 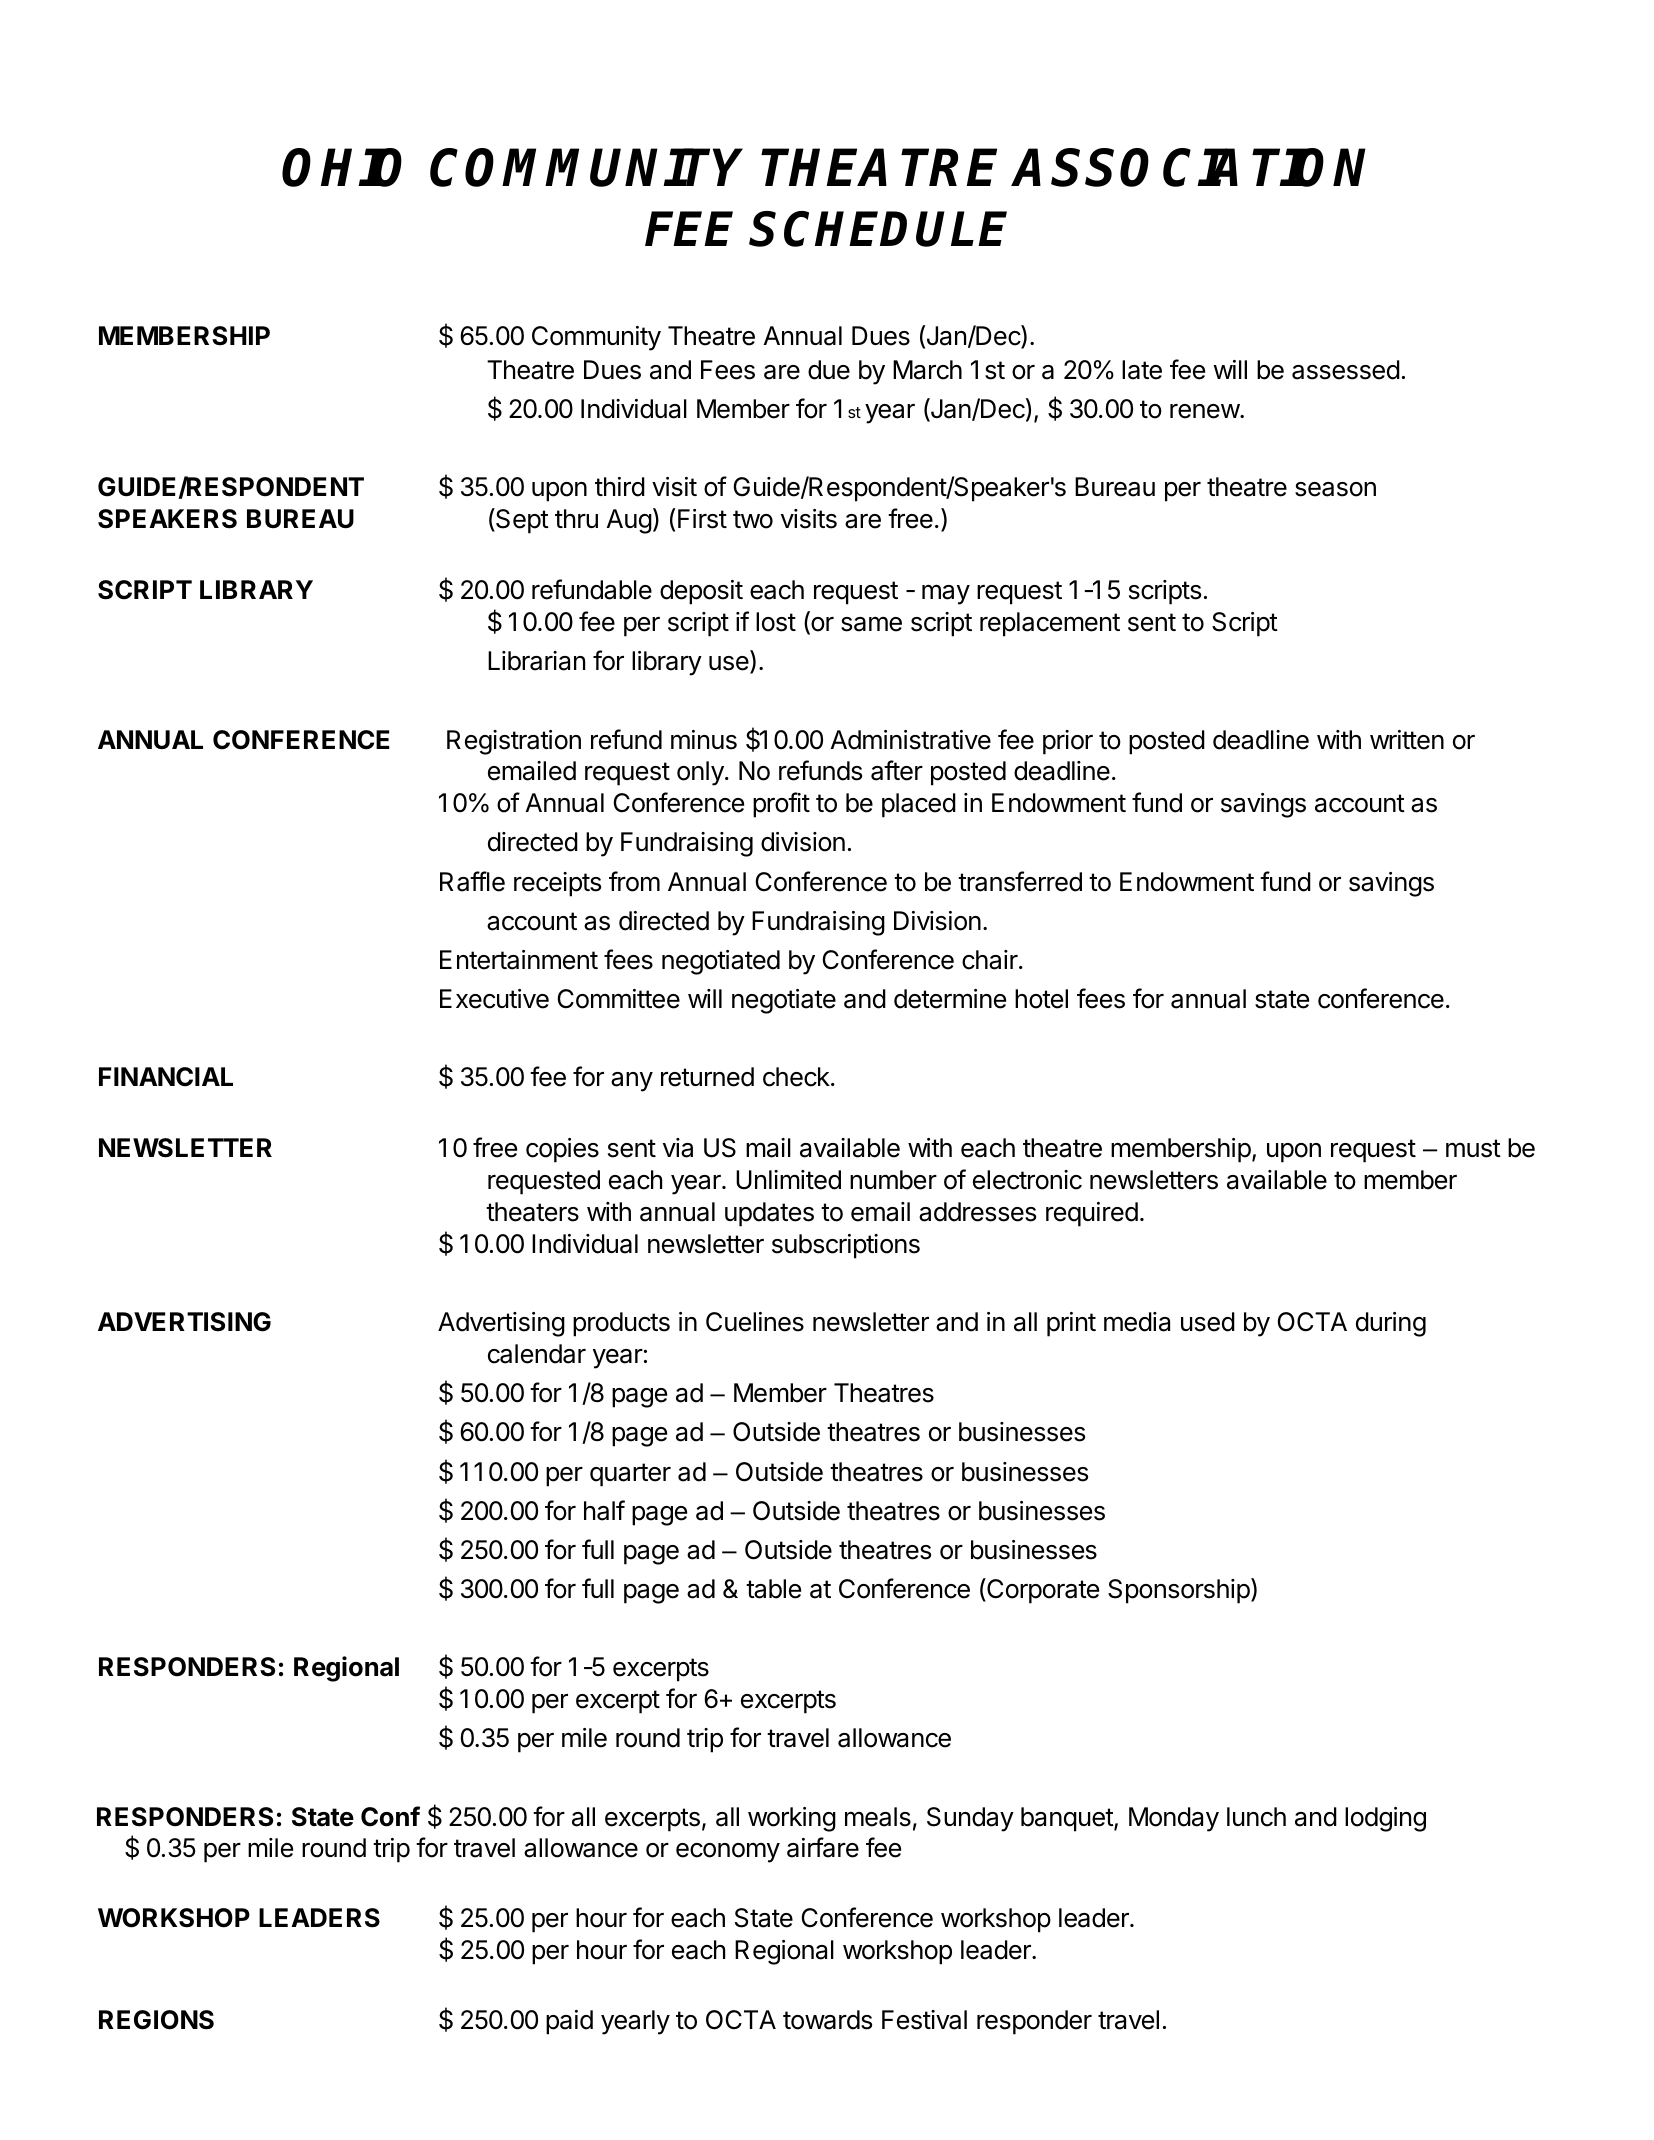 What do you see at coordinates (521, 521) in the screenshot?
I see `Sept` at bounding box center [521, 521].
